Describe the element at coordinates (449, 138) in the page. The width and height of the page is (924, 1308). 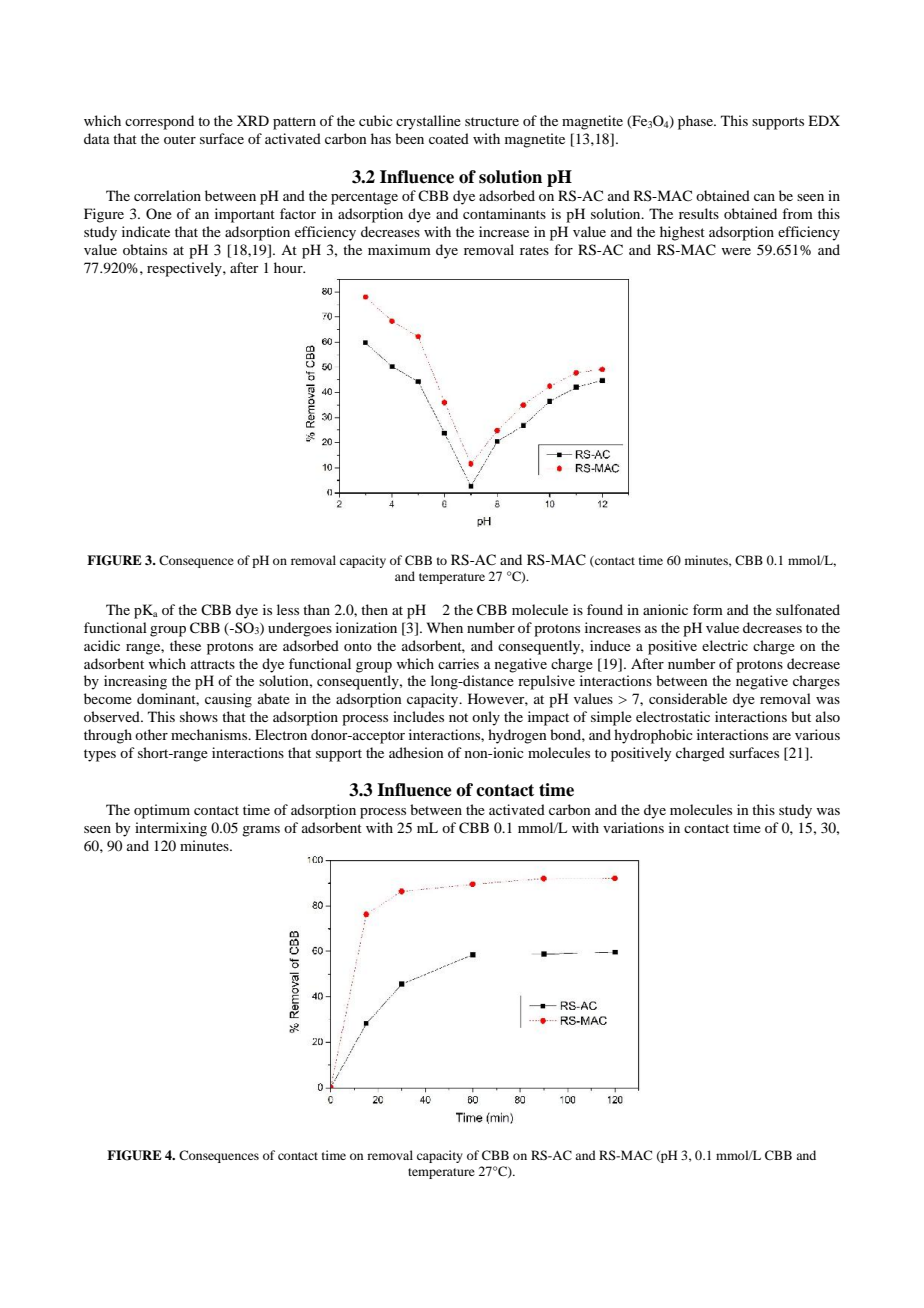
I see `coated` at that location.
